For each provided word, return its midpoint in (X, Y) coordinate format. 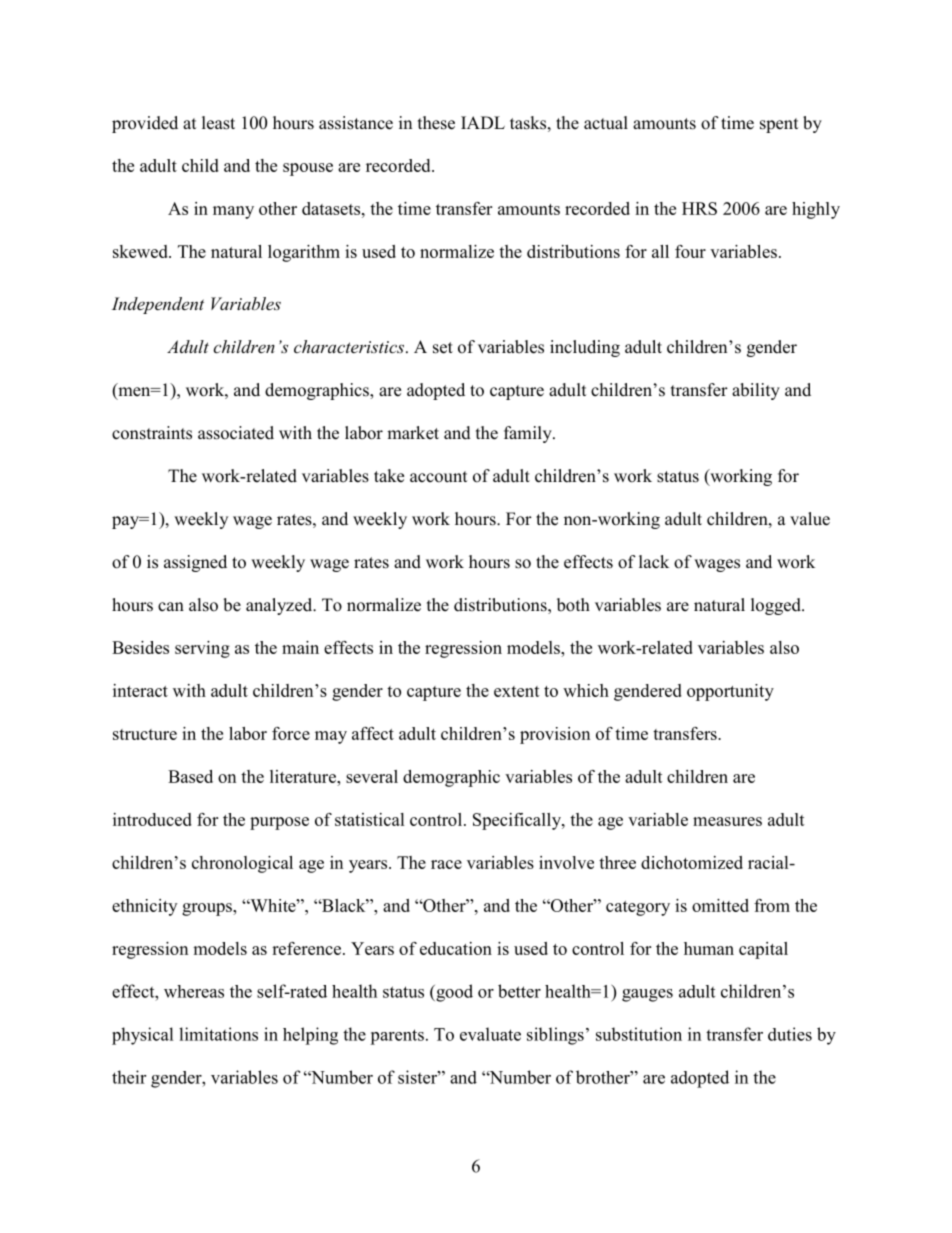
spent (779, 125)
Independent (158, 305)
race (446, 864)
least (218, 123)
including (585, 348)
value (810, 519)
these (436, 123)
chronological (242, 864)
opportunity (730, 692)
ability (756, 391)
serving (202, 649)
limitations (218, 1034)
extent (517, 691)
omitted (720, 905)
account (438, 477)
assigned (195, 563)
